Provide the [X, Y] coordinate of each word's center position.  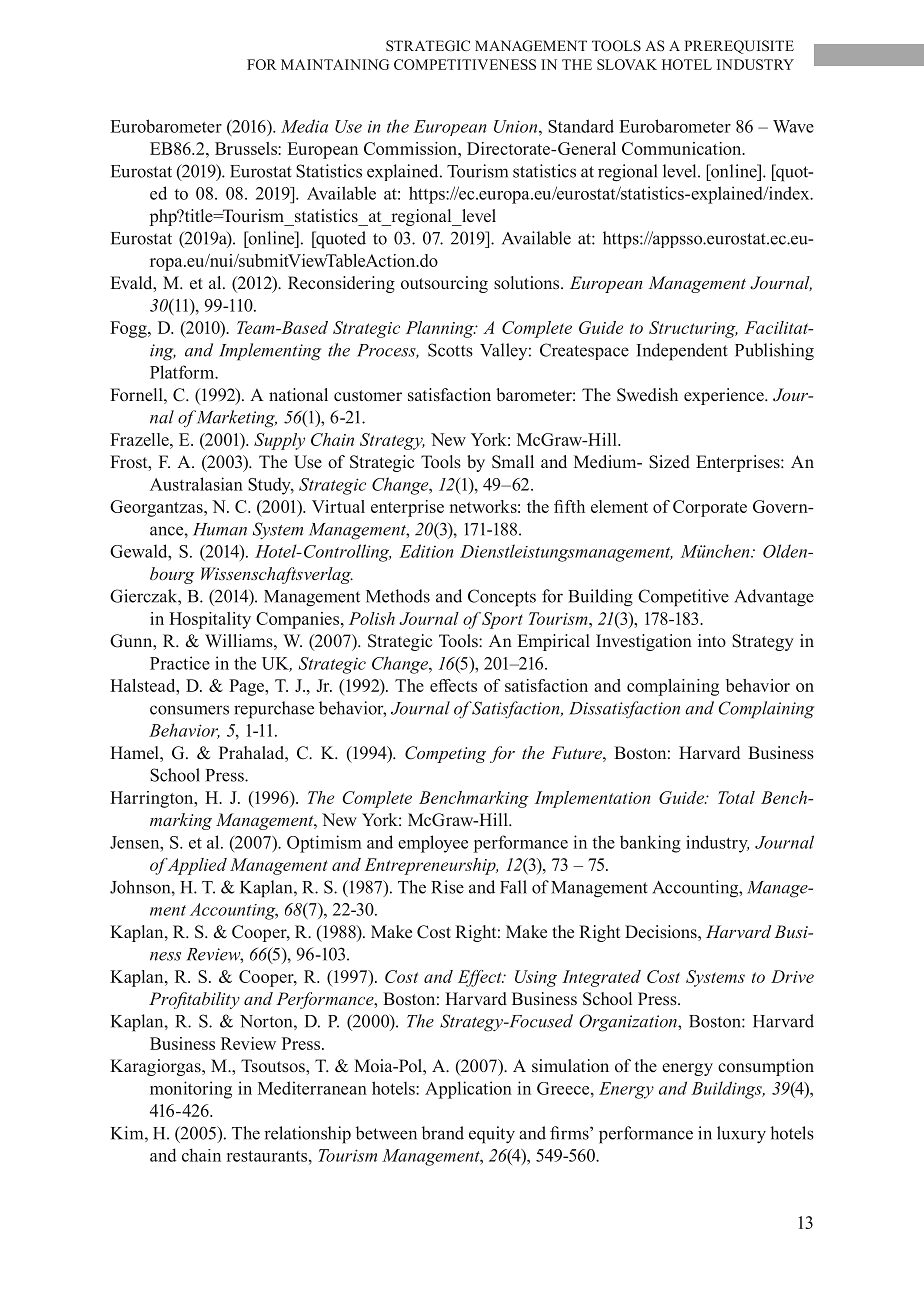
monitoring [191, 1090]
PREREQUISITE [739, 47]
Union [517, 126]
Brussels [247, 148]
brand [443, 1133]
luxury [741, 1135]
